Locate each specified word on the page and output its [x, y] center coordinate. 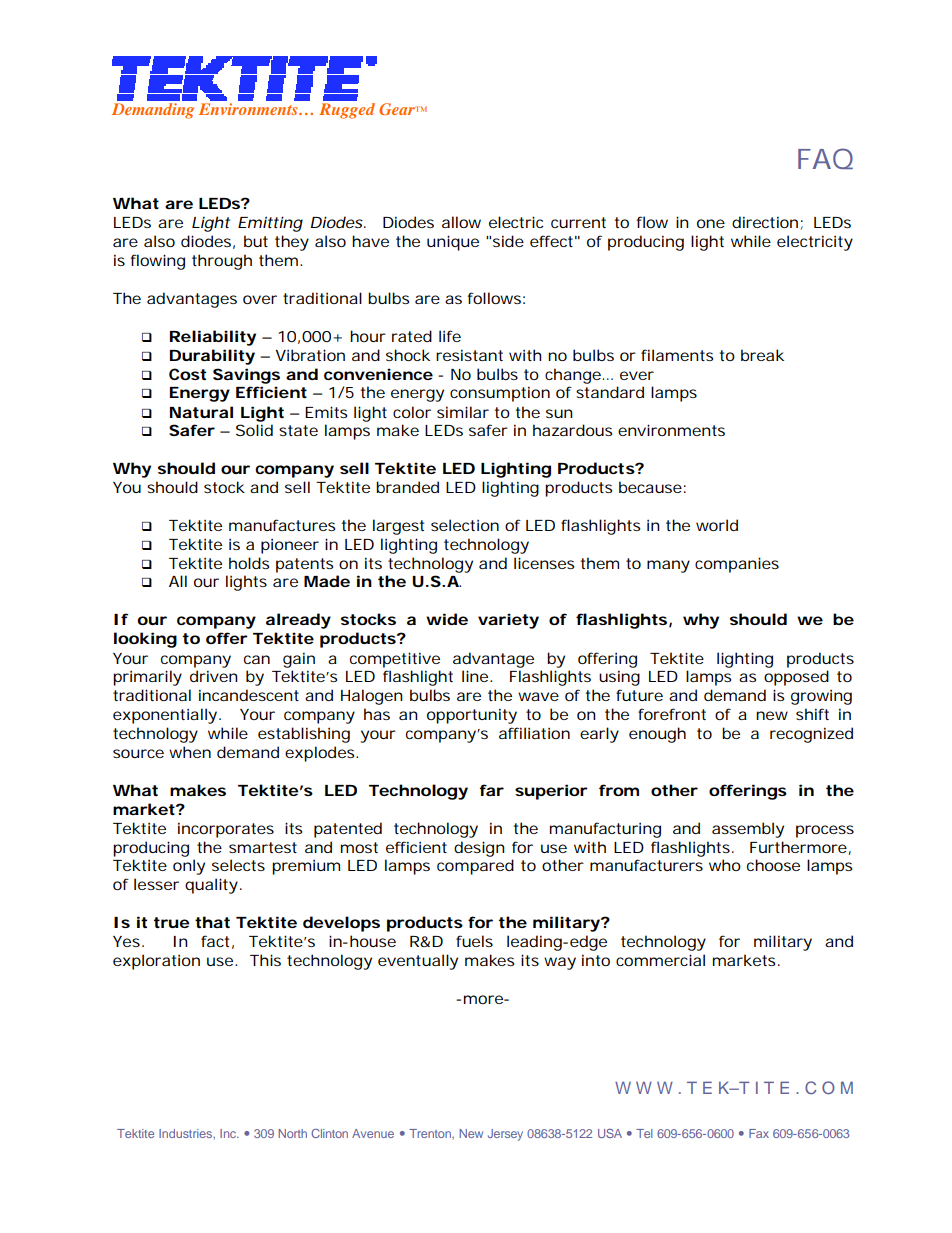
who [725, 865]
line [477, 676]
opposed [796, 678]
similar [463, 412]
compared [475, 867]
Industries [187, 1134]
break [762, 355]
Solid [254, 430]
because [652, 487]
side [508, 241]
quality [213, 886]
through [222, 262]
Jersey [505, 1135]
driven [214, 676]
